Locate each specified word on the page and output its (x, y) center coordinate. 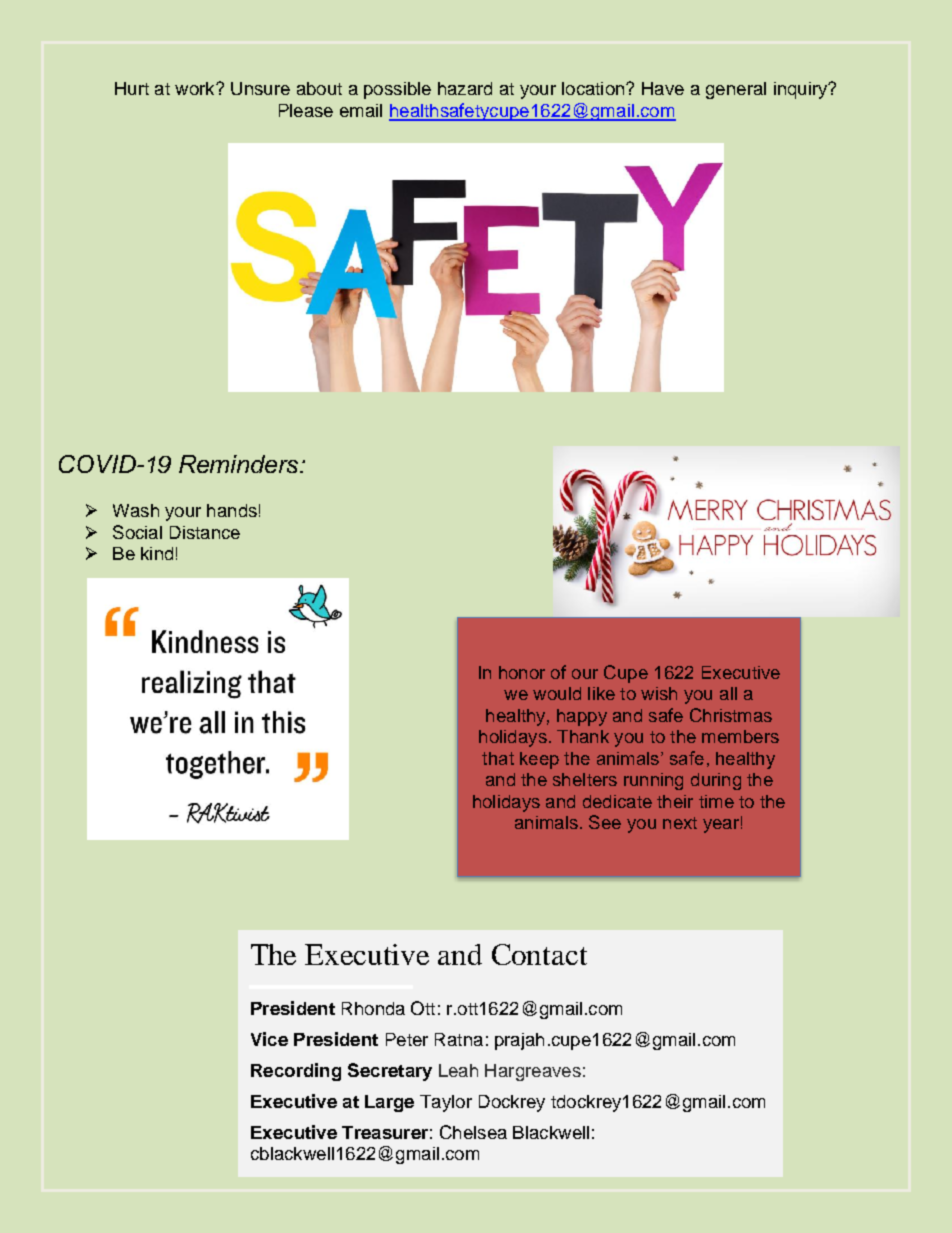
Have (663, 88)
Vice (269, 1039)
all (728, 693)
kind (157, 553)
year (721, 826)
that (498, 758)
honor (522, 672)
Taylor (446, 1103)
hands (232, 510)
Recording (296, 1072)
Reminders (240, 464)
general (736, 90)
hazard (465, 88)
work (196, 88)
